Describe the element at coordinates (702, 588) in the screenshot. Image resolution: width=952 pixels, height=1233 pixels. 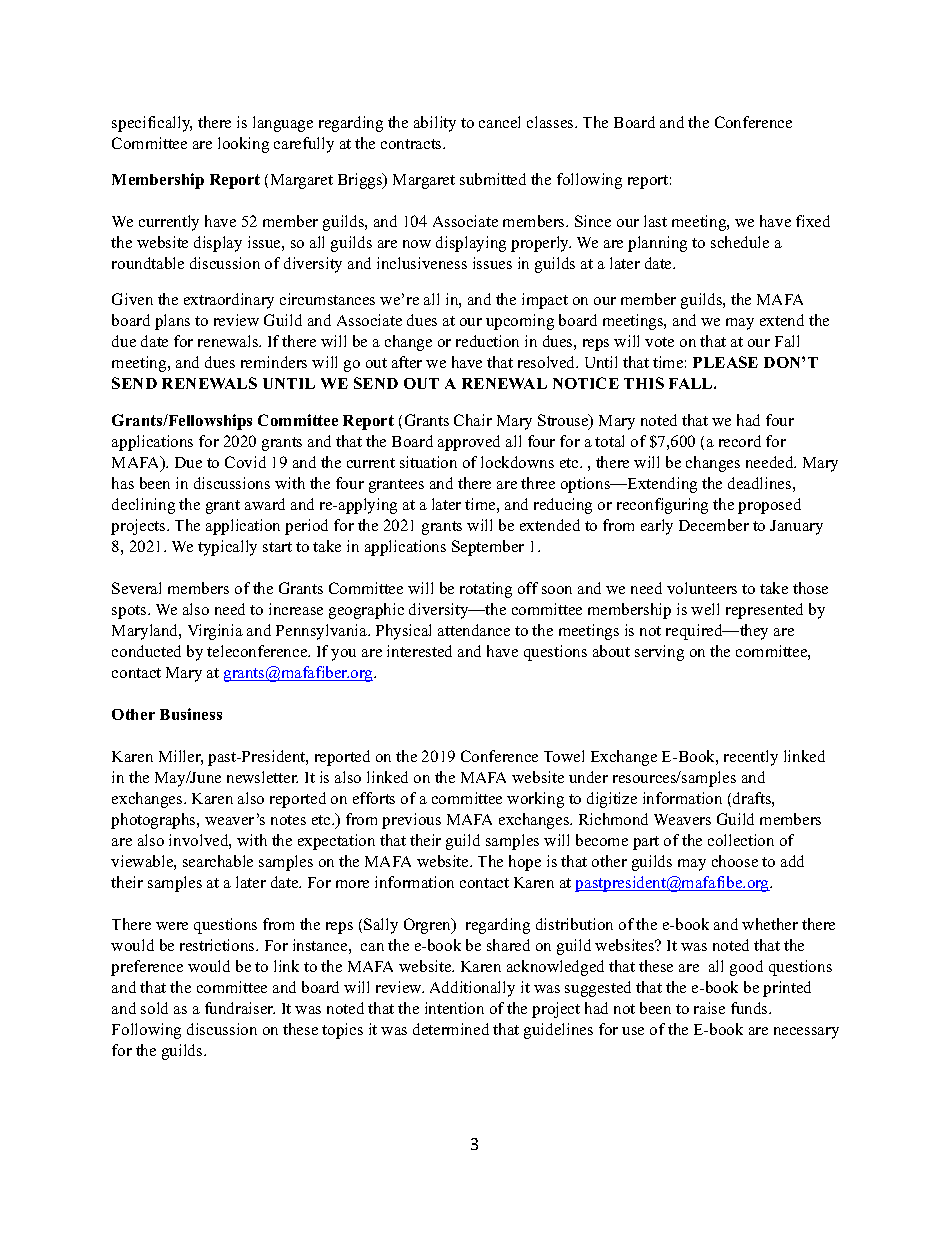
I see `volunteers` at that location.
